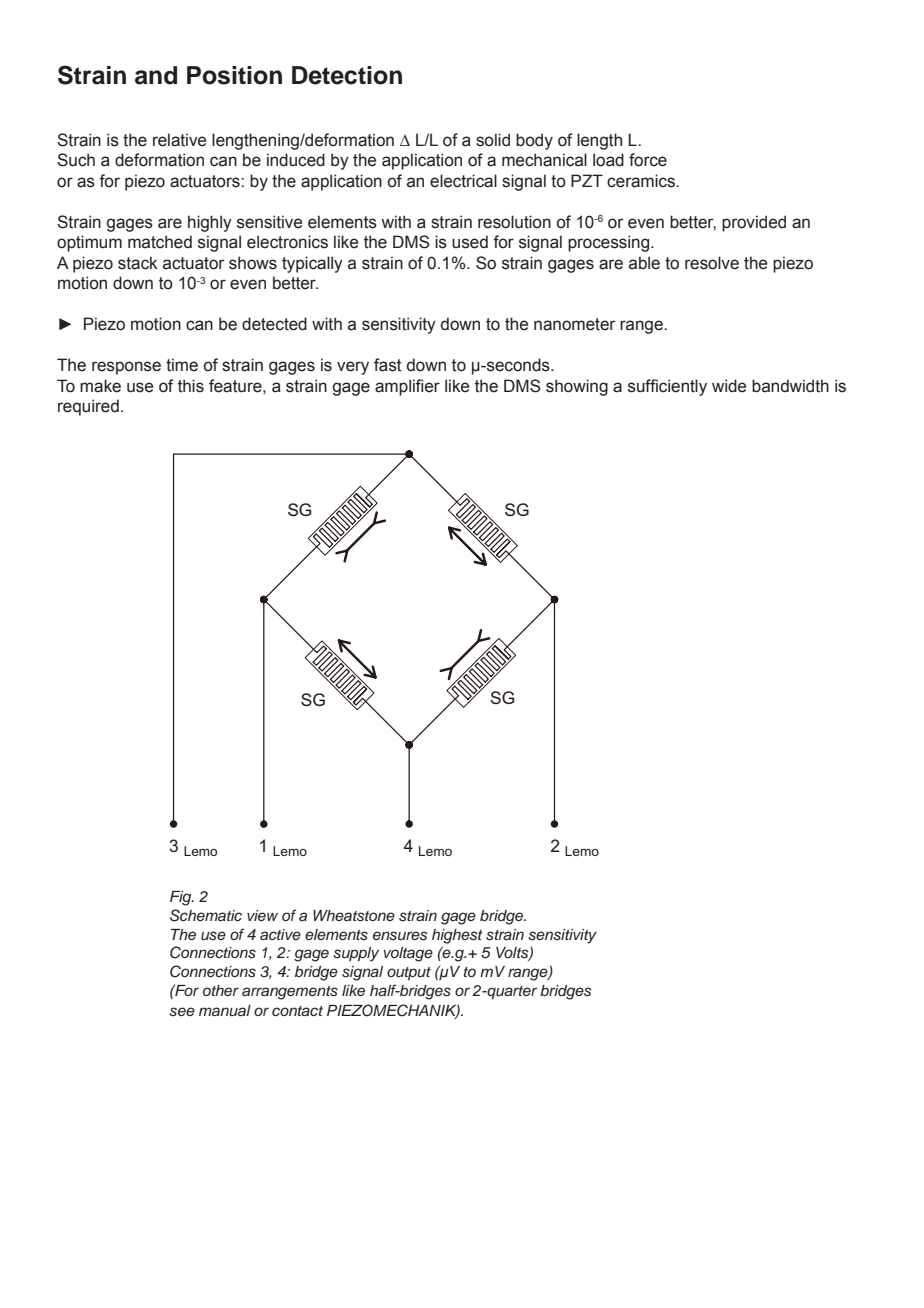  Describe the element at coordinates (493, 140) in the screenshot. I see `solid` at that location.
